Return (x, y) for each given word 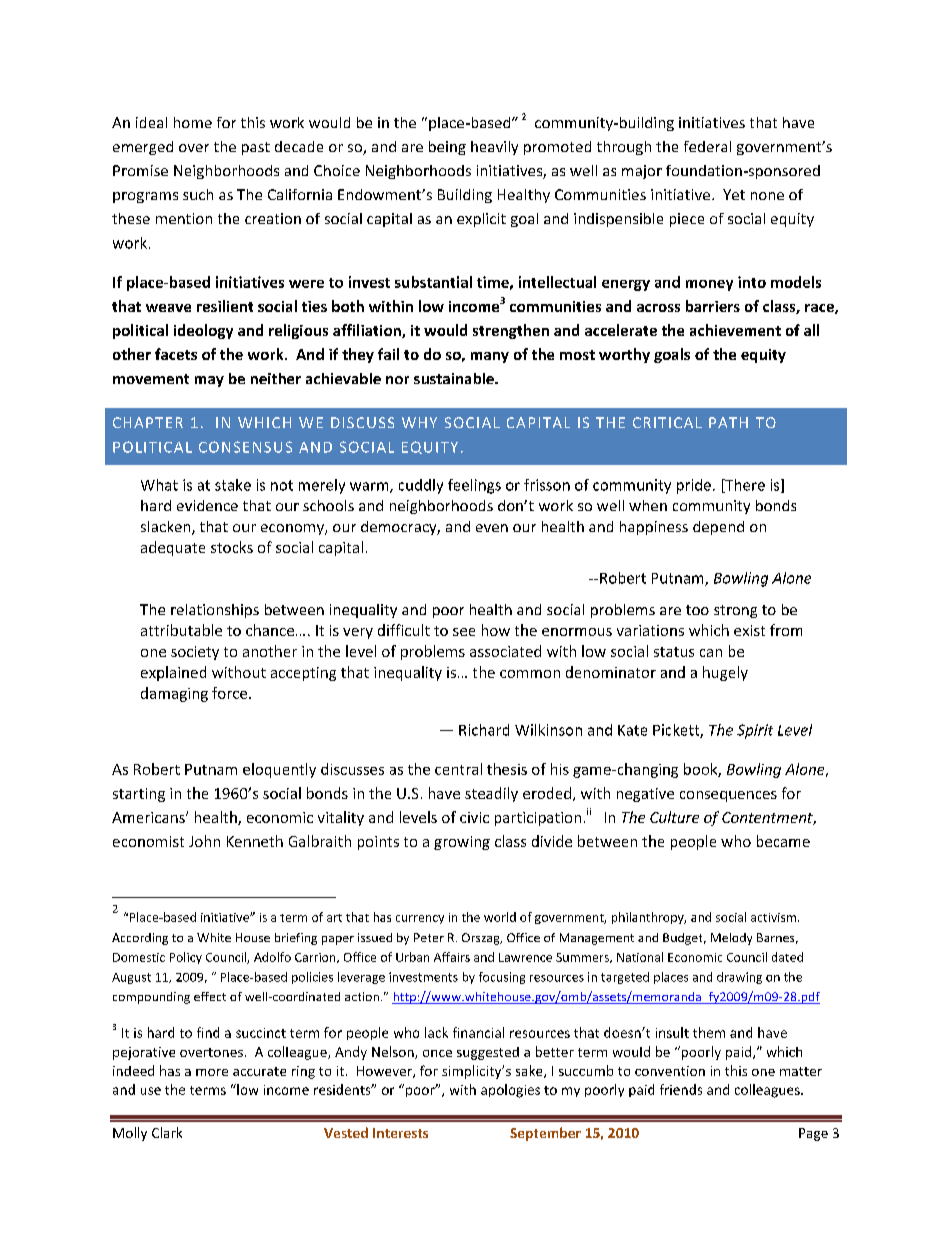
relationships (215, 611)
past (256, 148)
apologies (510, 1091)
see (464, 632)
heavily (494, 148)
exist (749, 630)
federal (707, 146)
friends (681, 1089)
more (212, 1072)
